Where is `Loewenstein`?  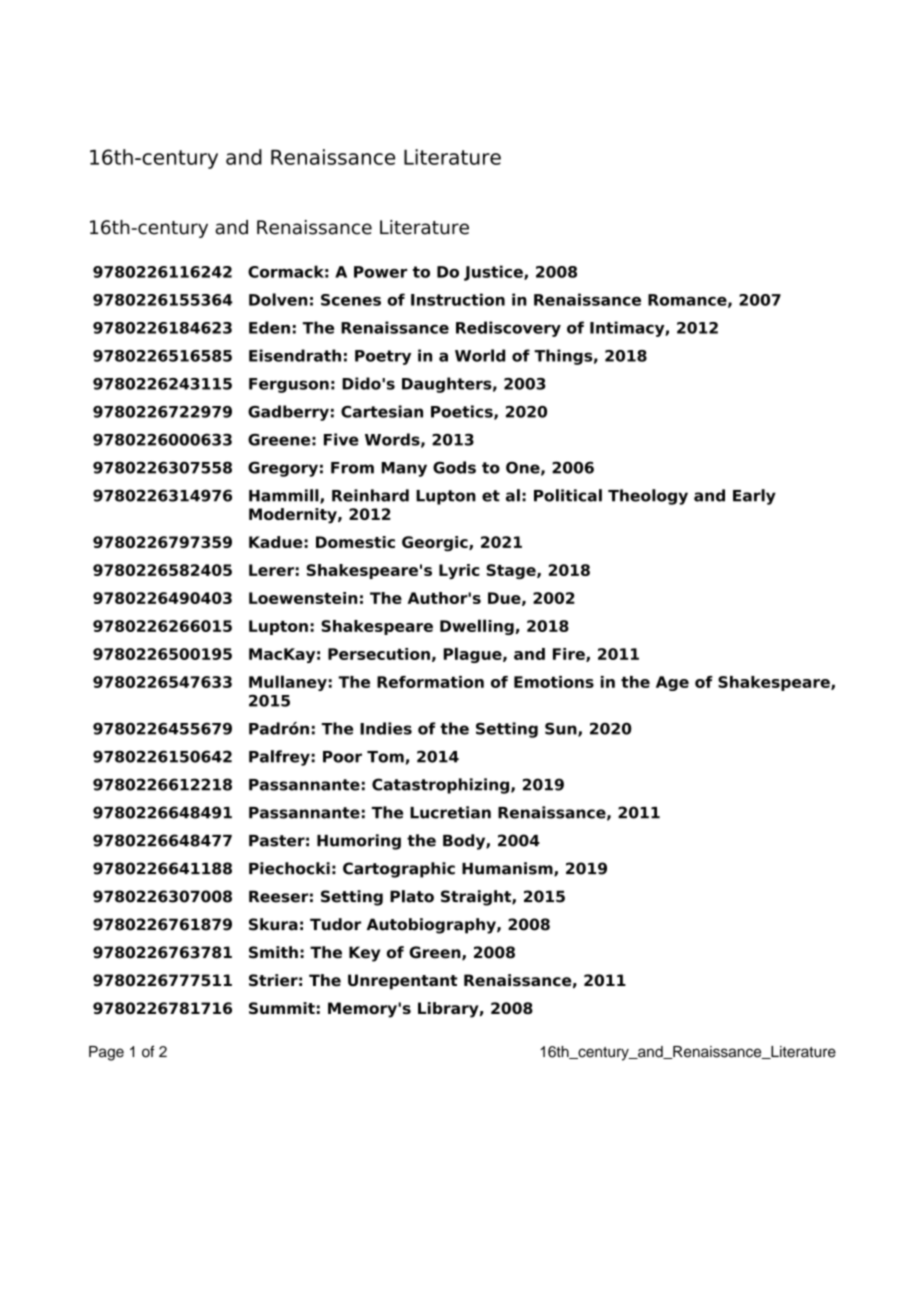
Loewenstein is located at coordinates (303, 598).
